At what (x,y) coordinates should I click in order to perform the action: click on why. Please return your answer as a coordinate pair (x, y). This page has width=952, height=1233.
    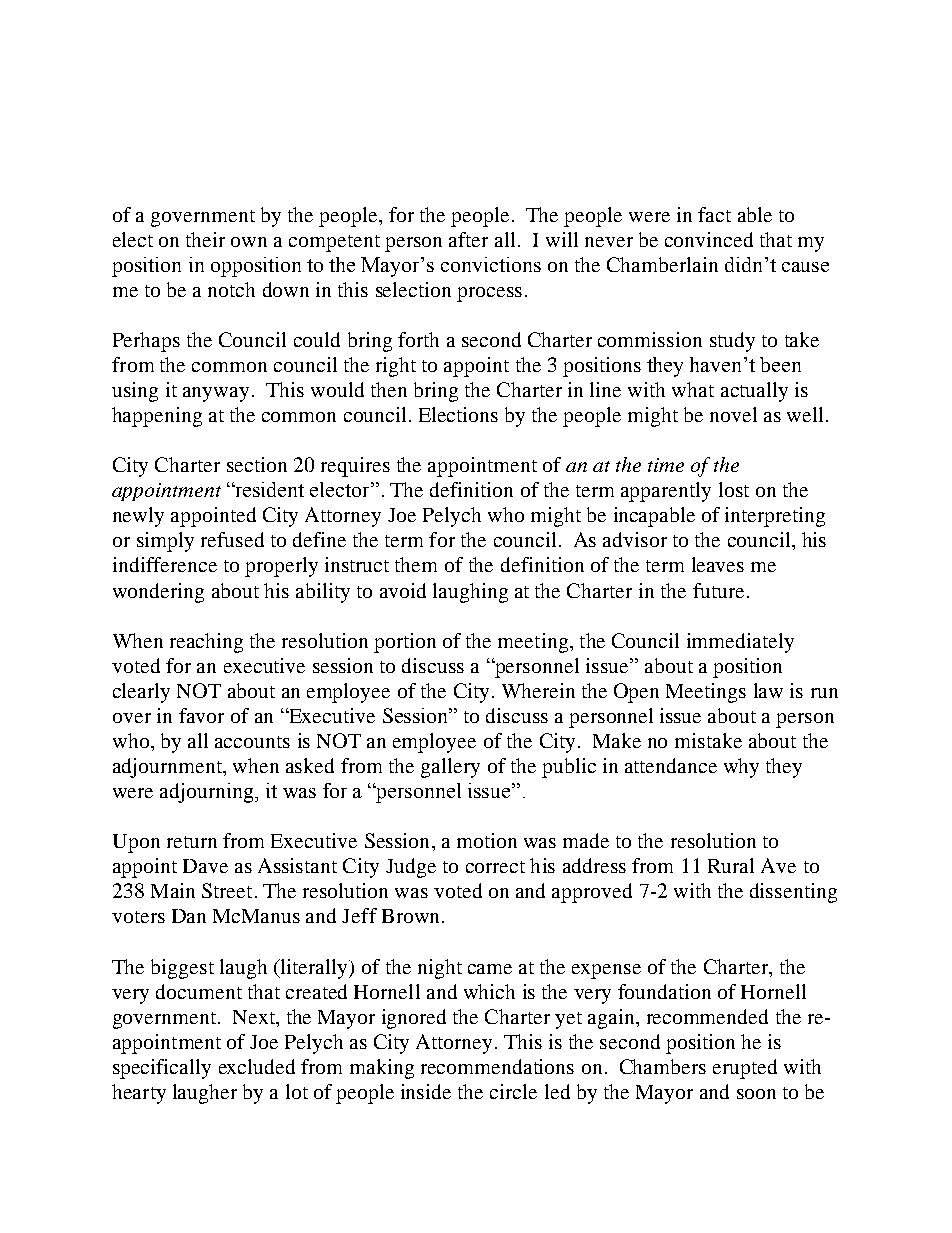
    Looking at the image, I should click on (741, 768).
